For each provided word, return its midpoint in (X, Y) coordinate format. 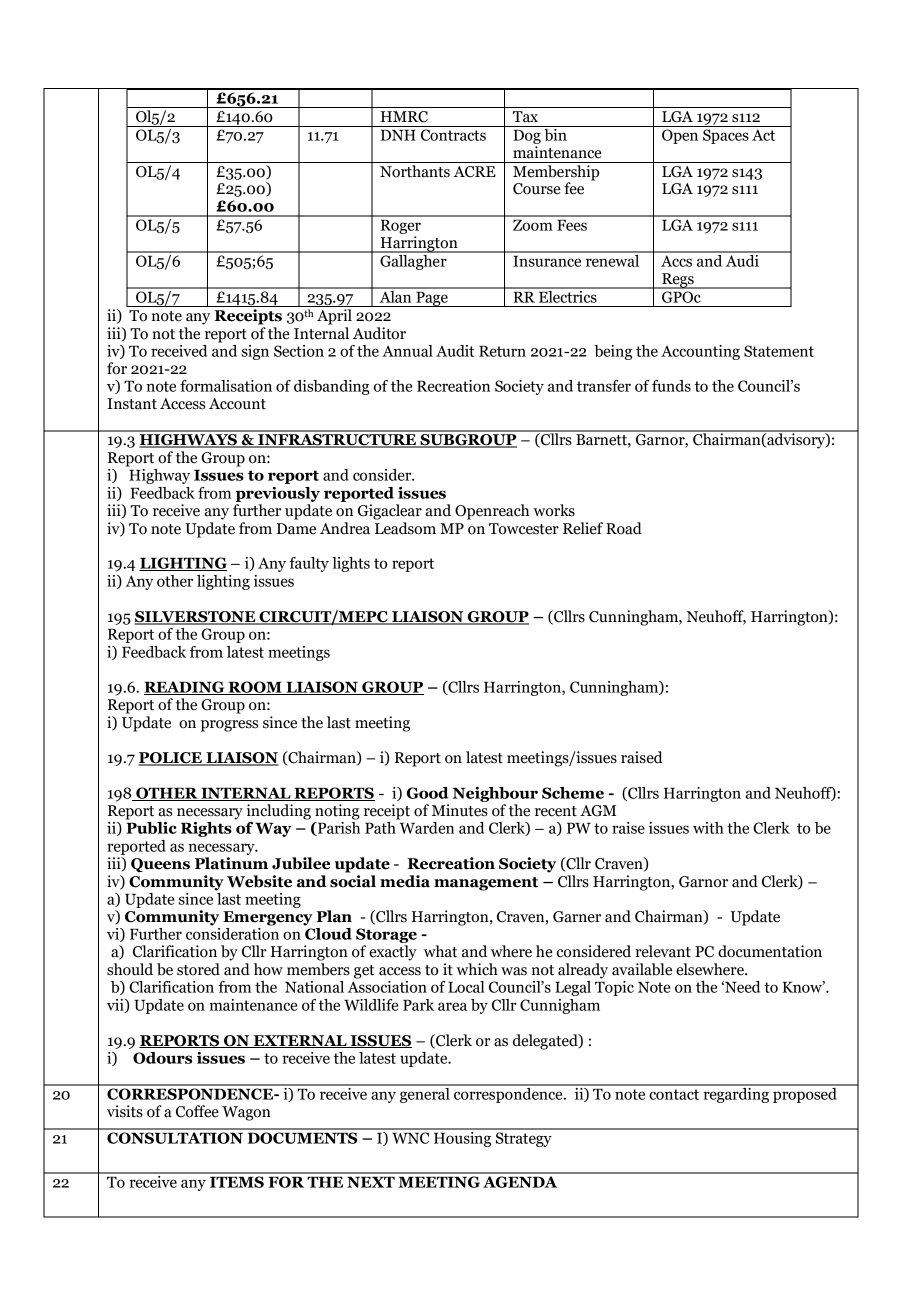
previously (278, 494)
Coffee (197, 1111)
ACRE (475, 172)
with (708, 828)
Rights (206, 829)
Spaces (726, 136)
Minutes (460, 810)
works (554, 510)
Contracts (453, 135)
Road (624, 528)
